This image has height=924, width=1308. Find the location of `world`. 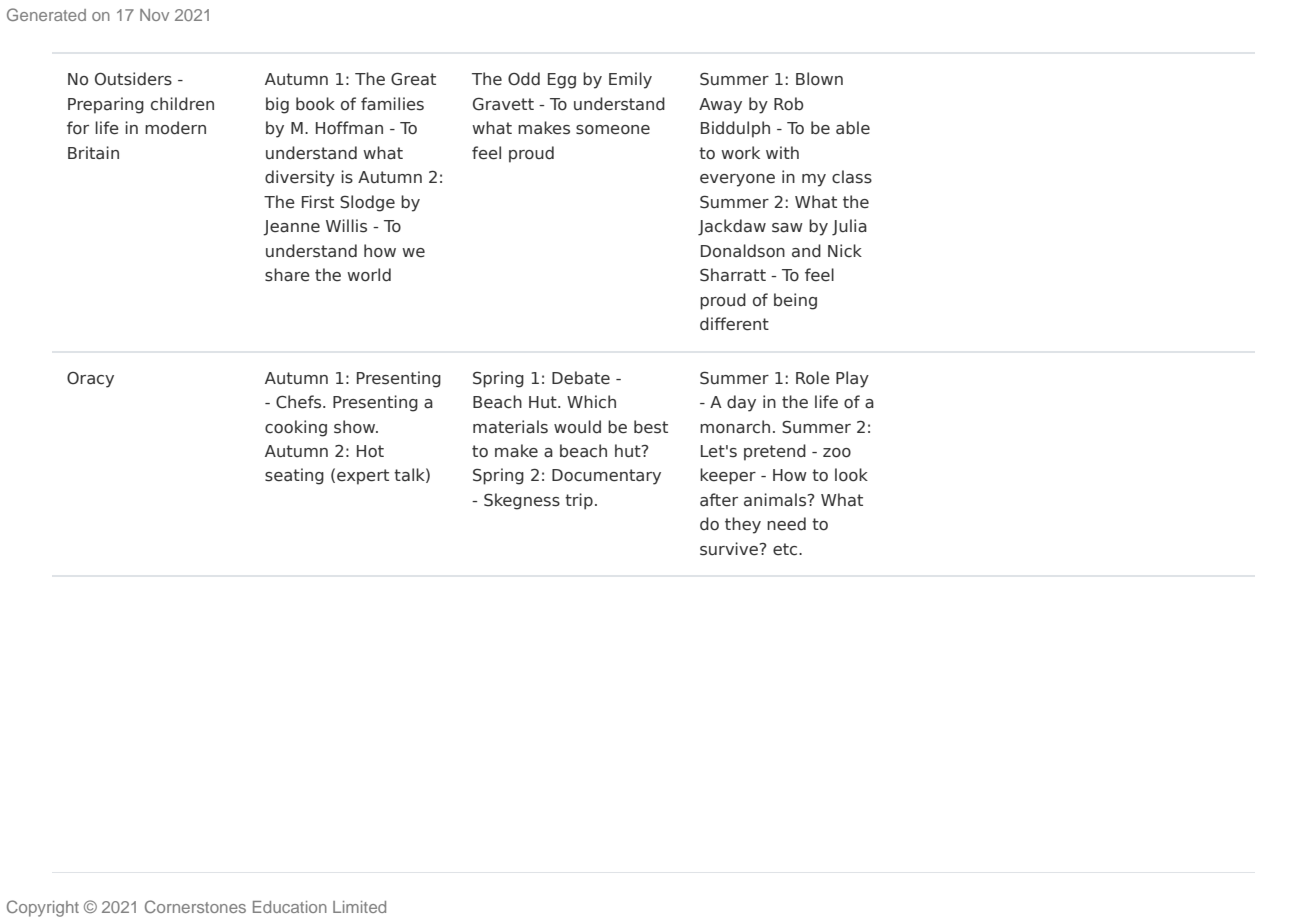

world is located at coordinates (369, 275).
